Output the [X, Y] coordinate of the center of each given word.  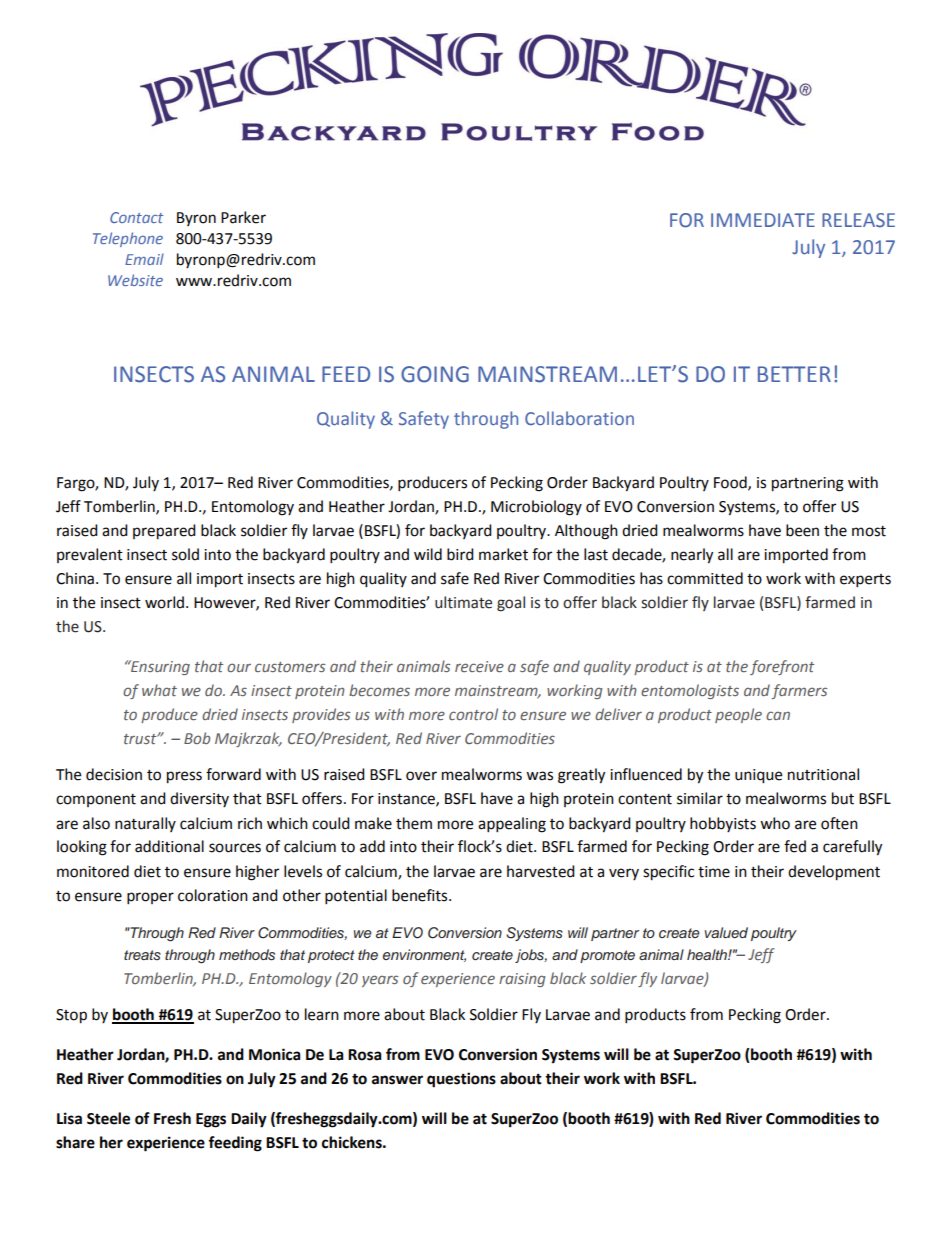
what [159, 690]
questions [461, 1080]
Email [144, 259]
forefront [782, 667]
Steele [108, 1118]
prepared [164, 532]
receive [479, 666]
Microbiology [536, 508]
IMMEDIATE [763, 220]
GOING [435, 374]
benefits [421, 895]
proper [150, 898]
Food [731, 483]
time [714, 872]
